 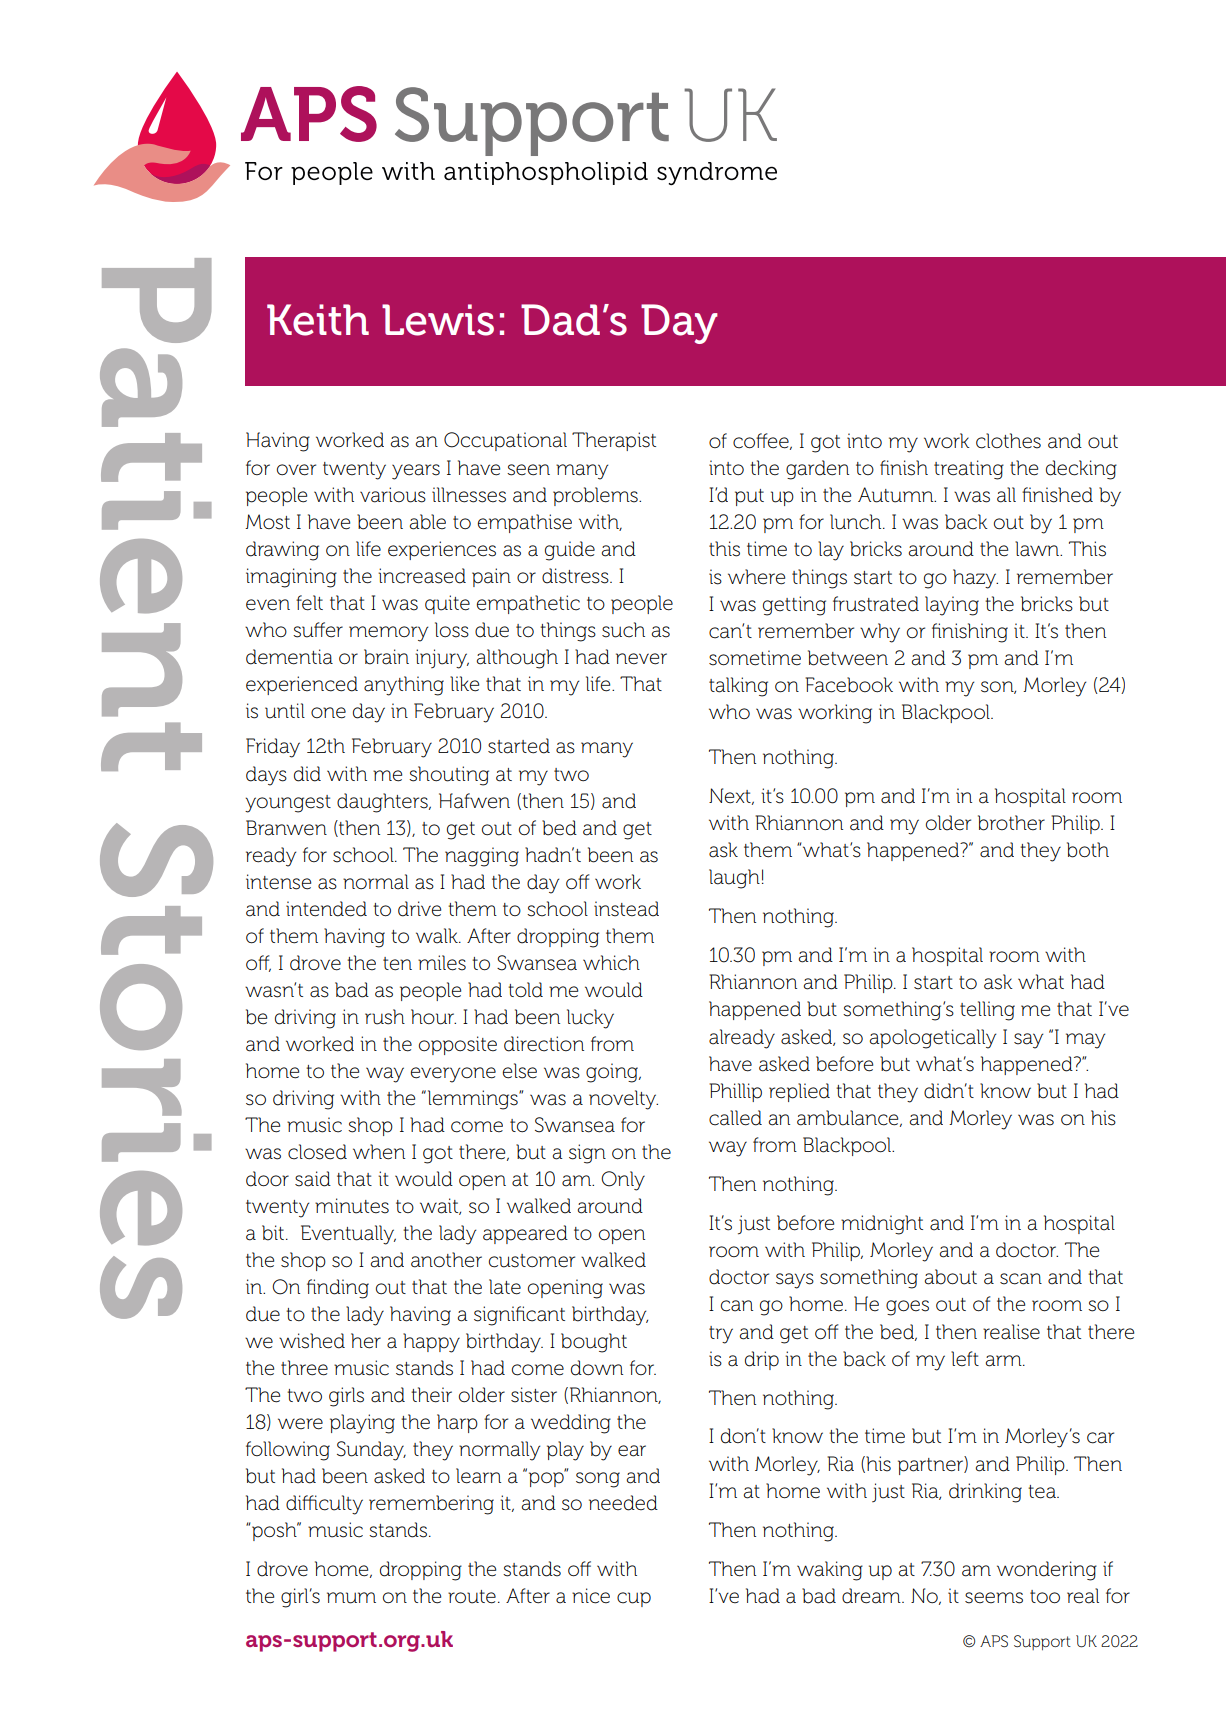 I want to click on miles, so click(x=442, y=963).
